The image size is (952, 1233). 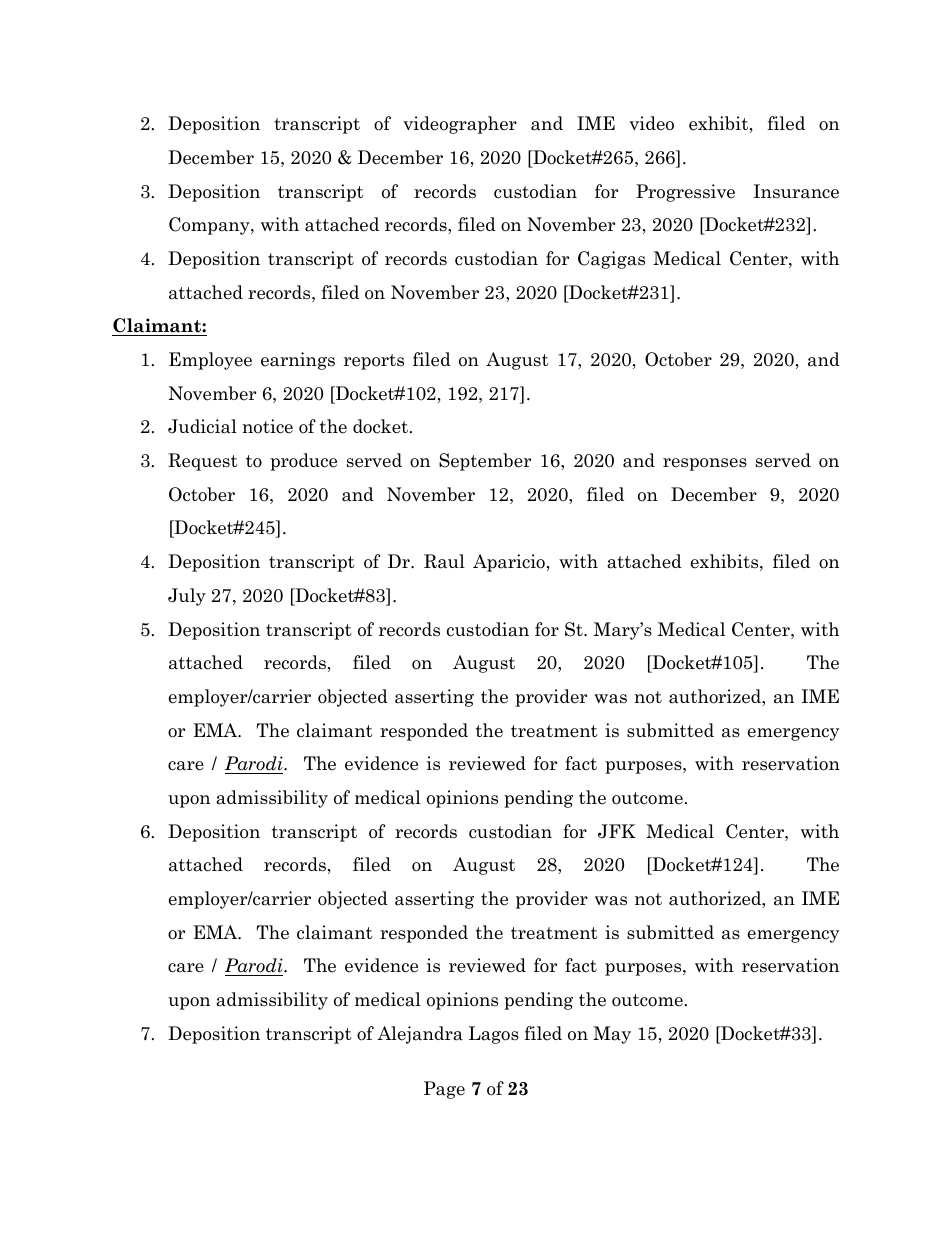 I want to click on Page, so click(x=444, y=1090).
